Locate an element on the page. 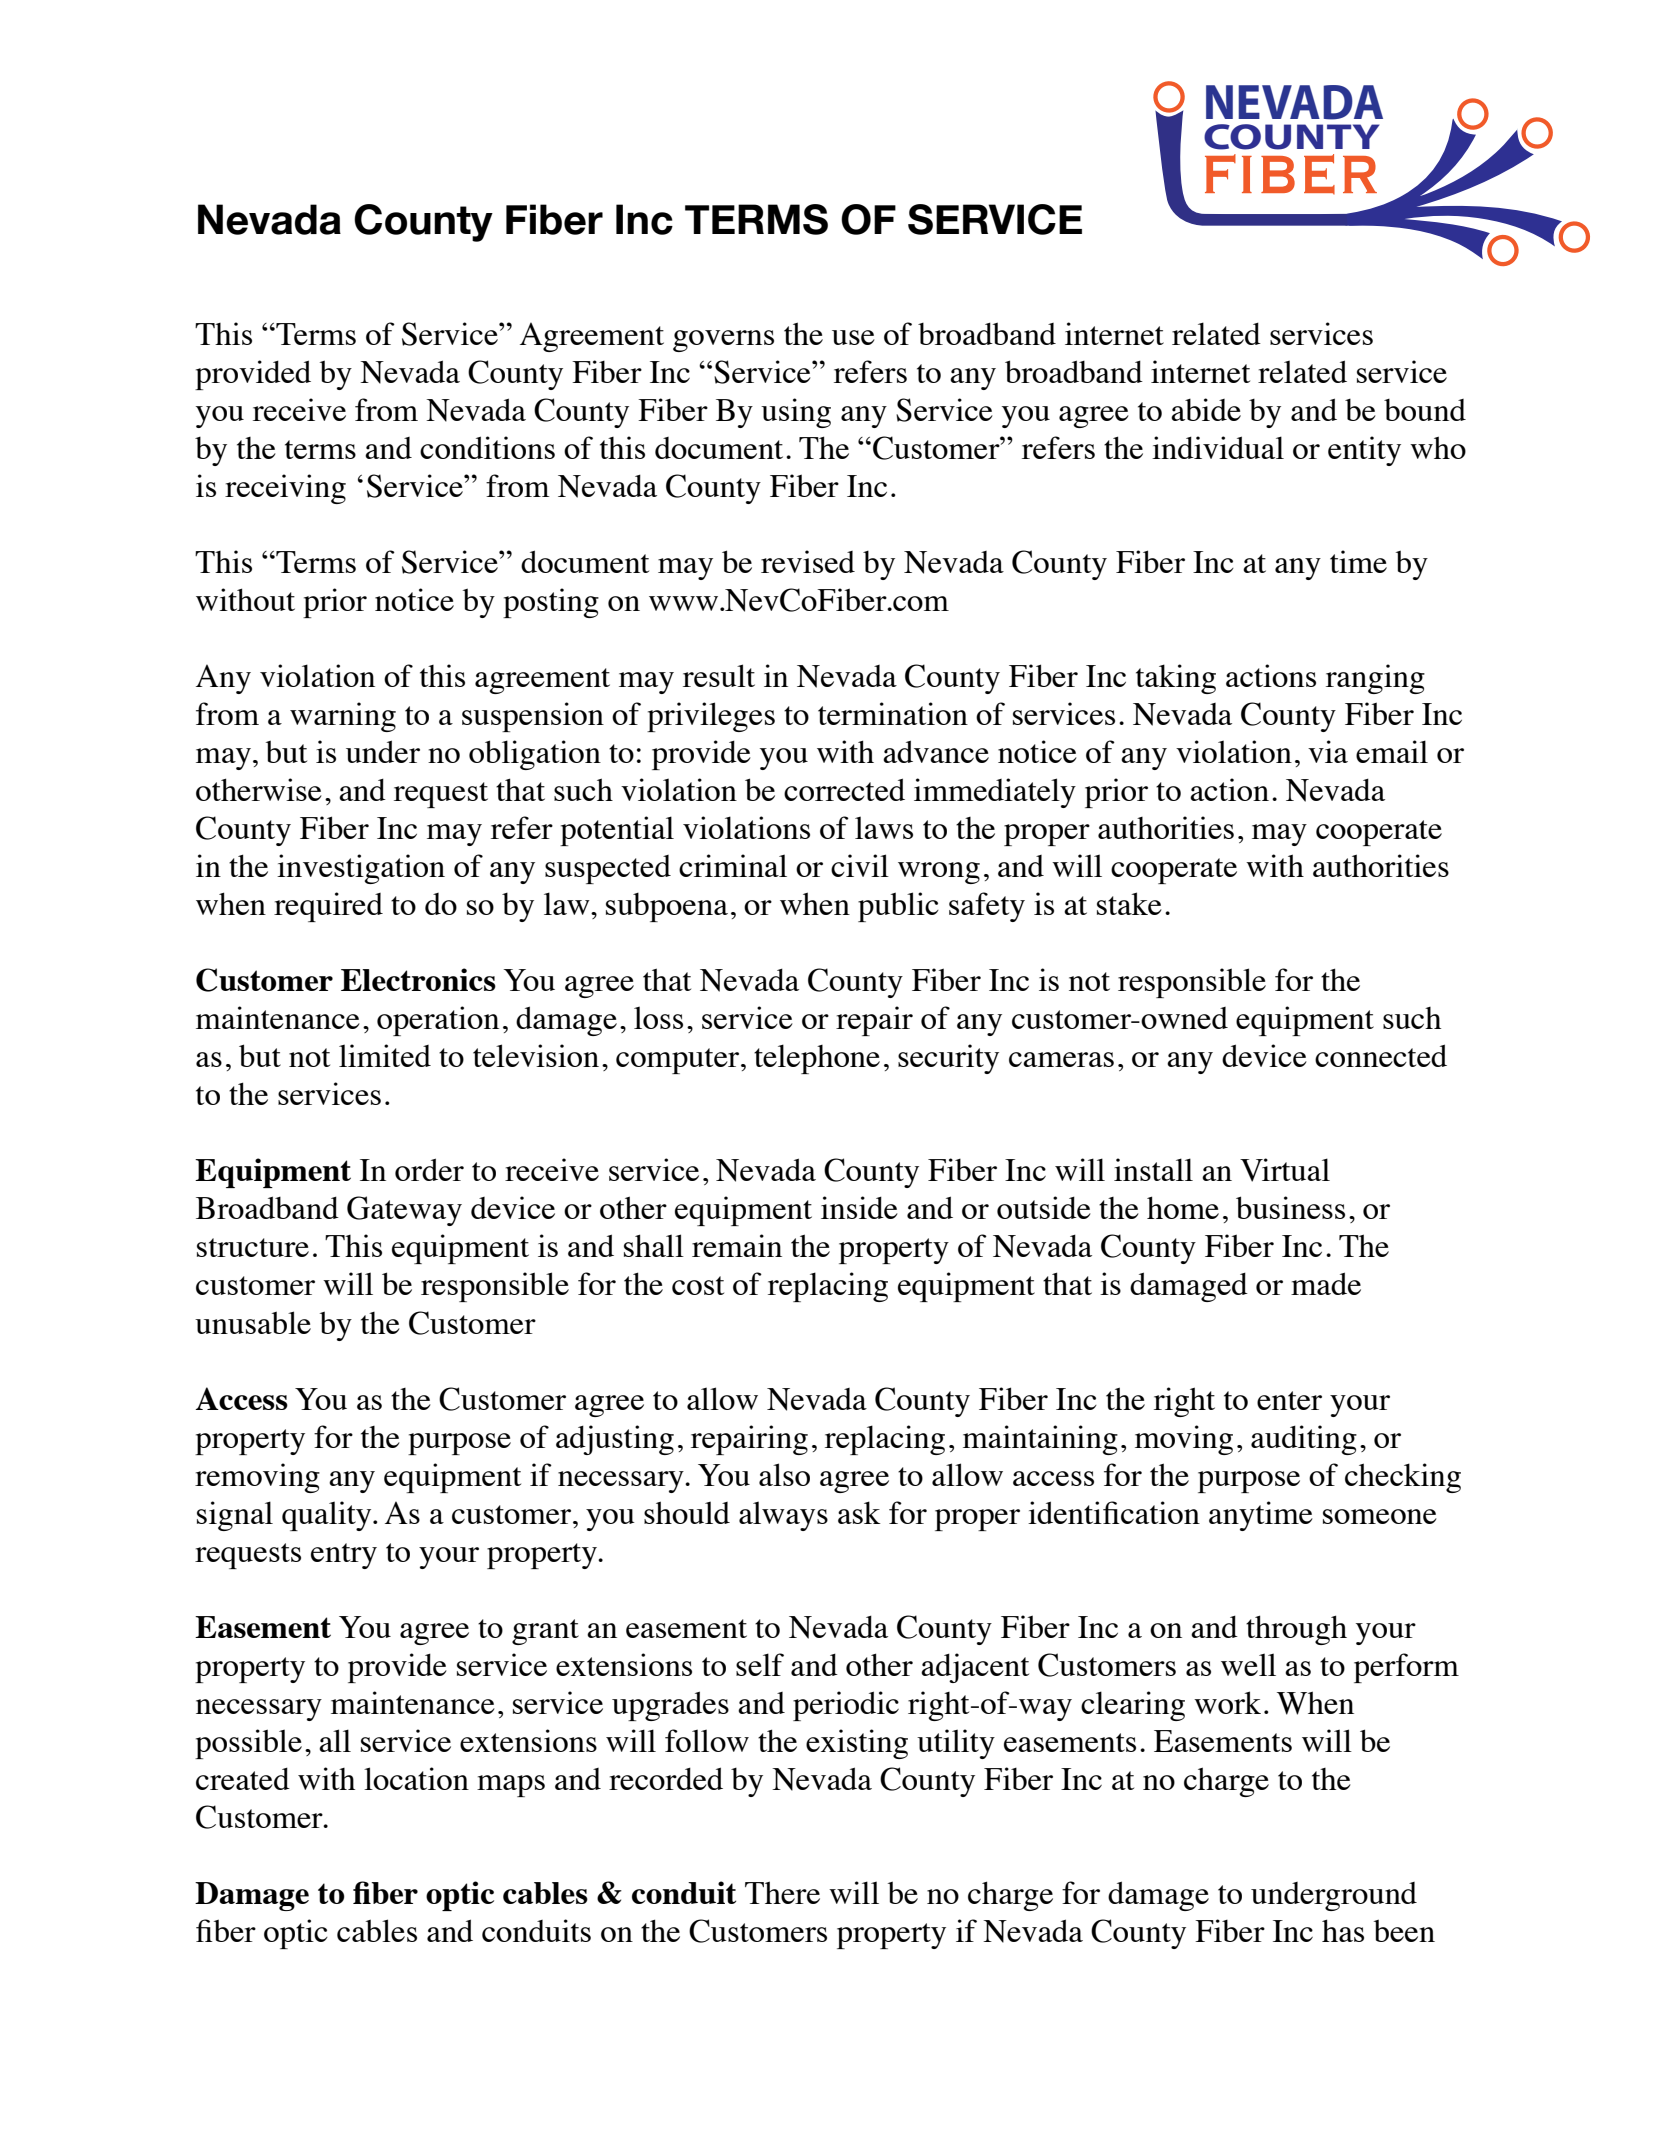 The width and height of the page is (1663, 2151). location is located at coordinates (416, 1778).
